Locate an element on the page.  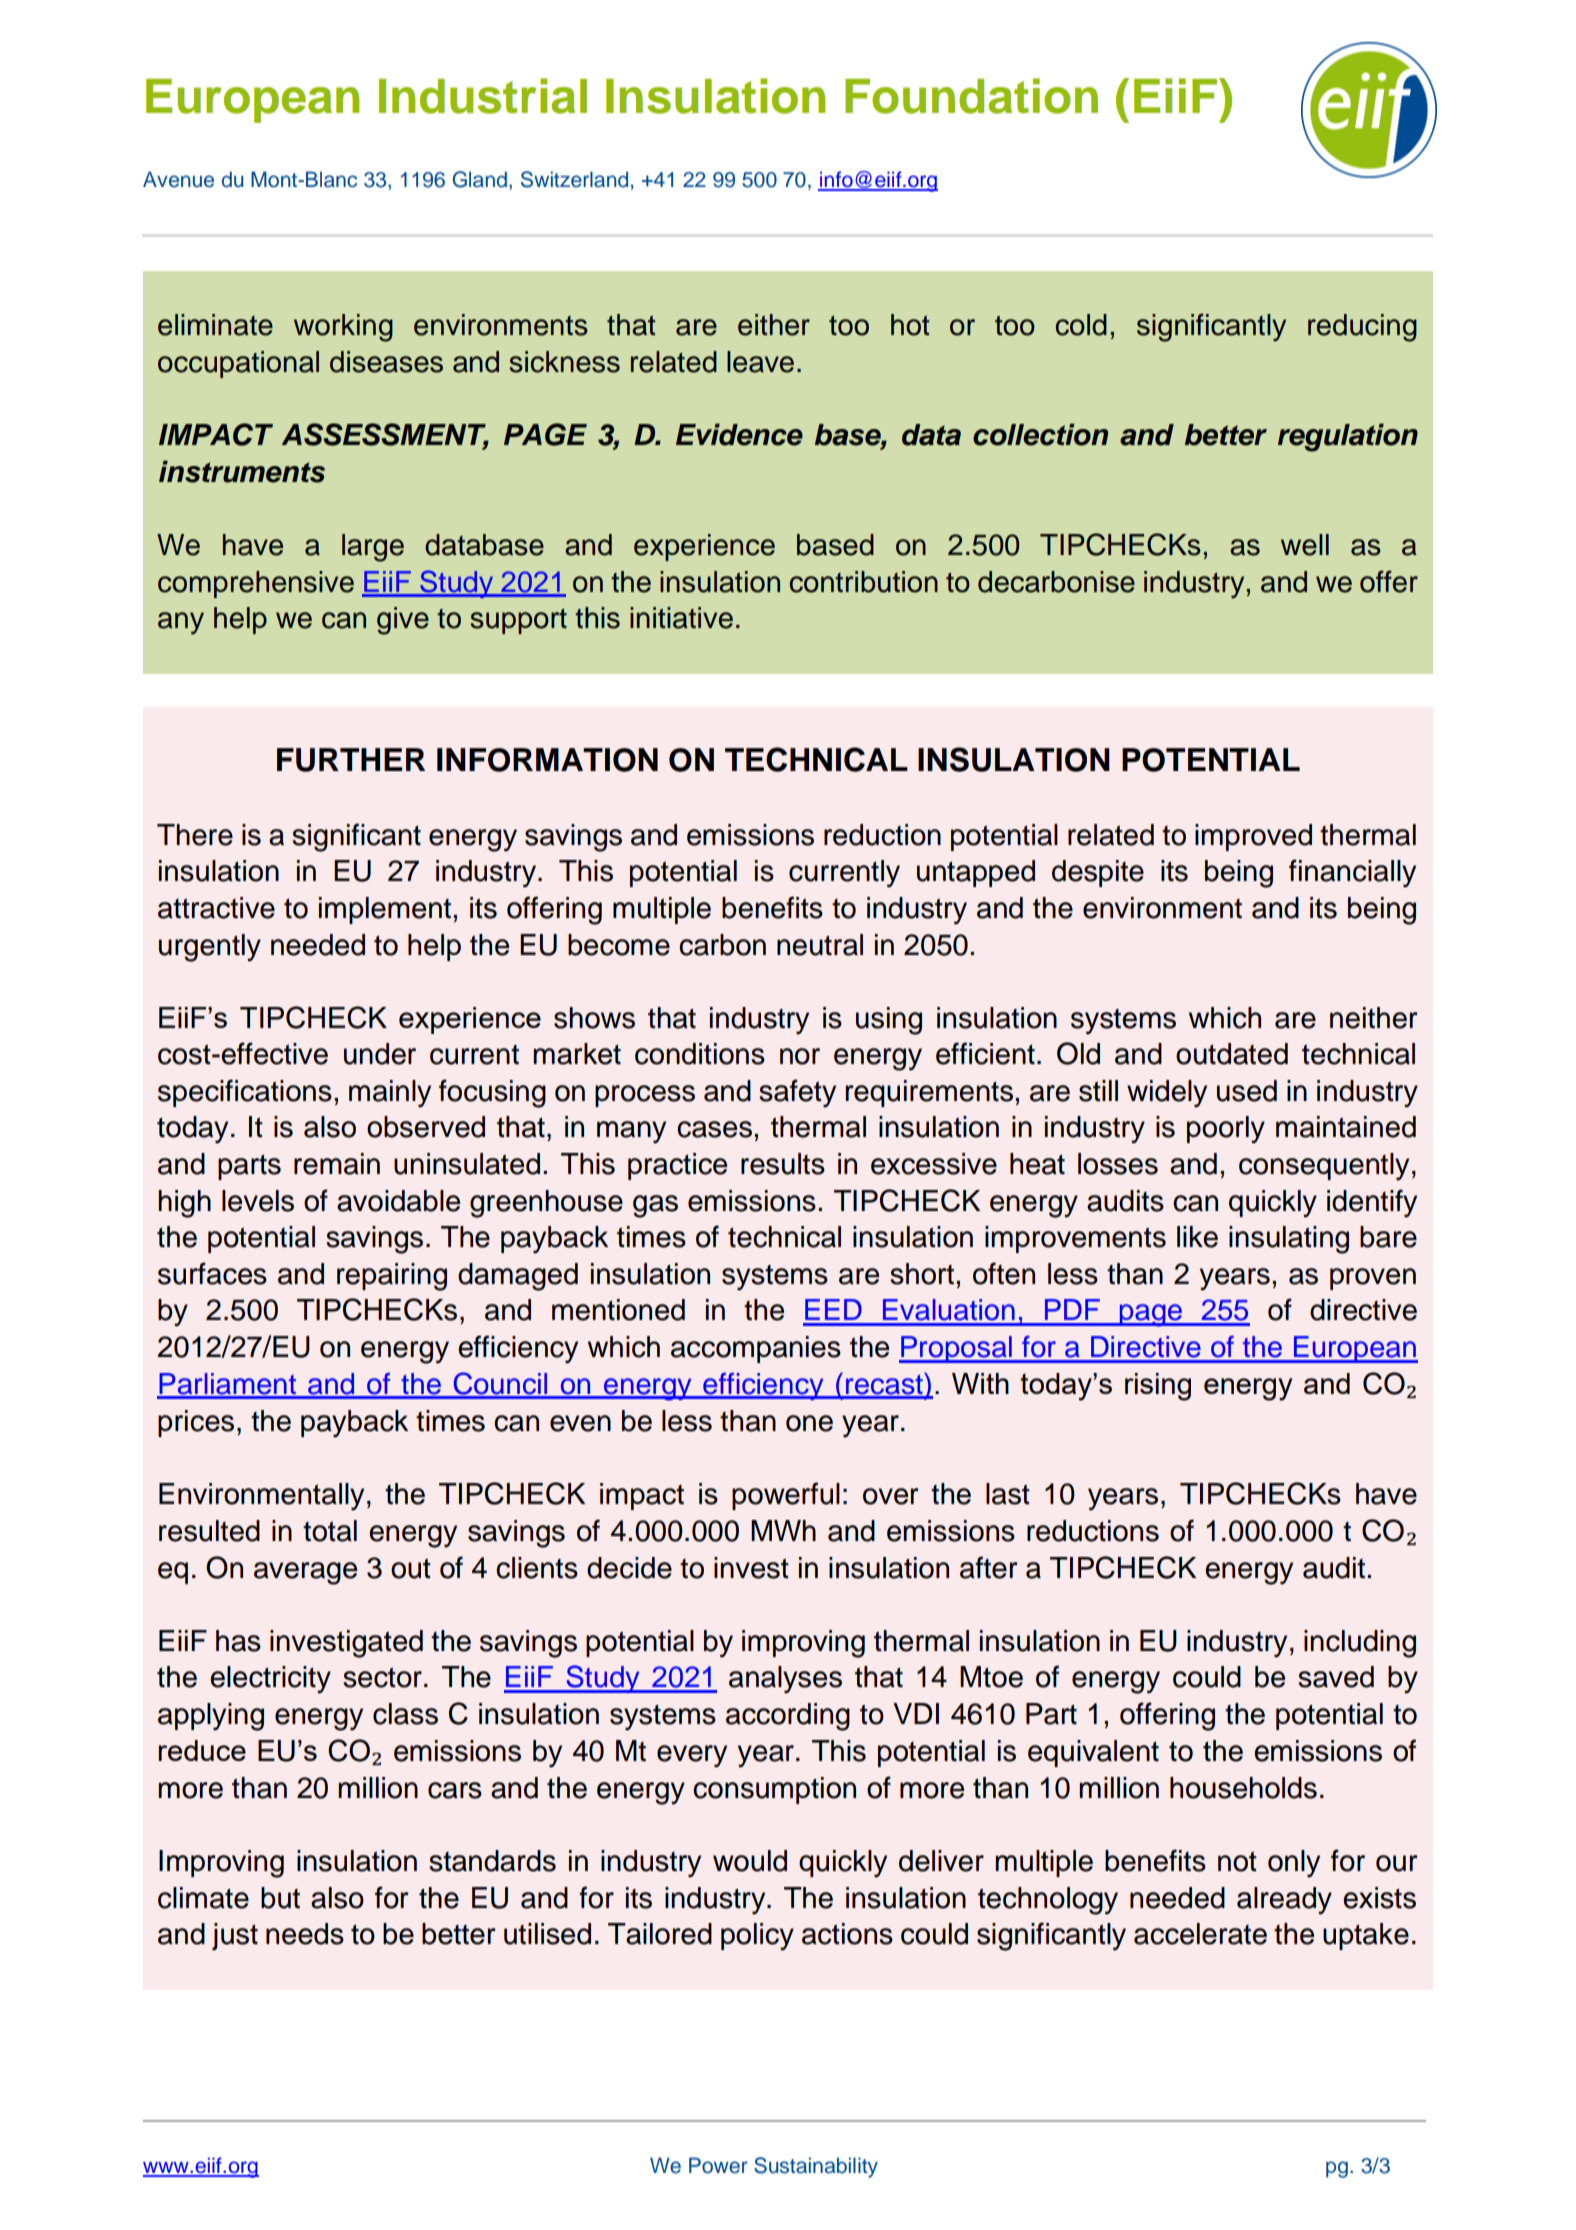
Avenue is located at coordinates (178, 179).
